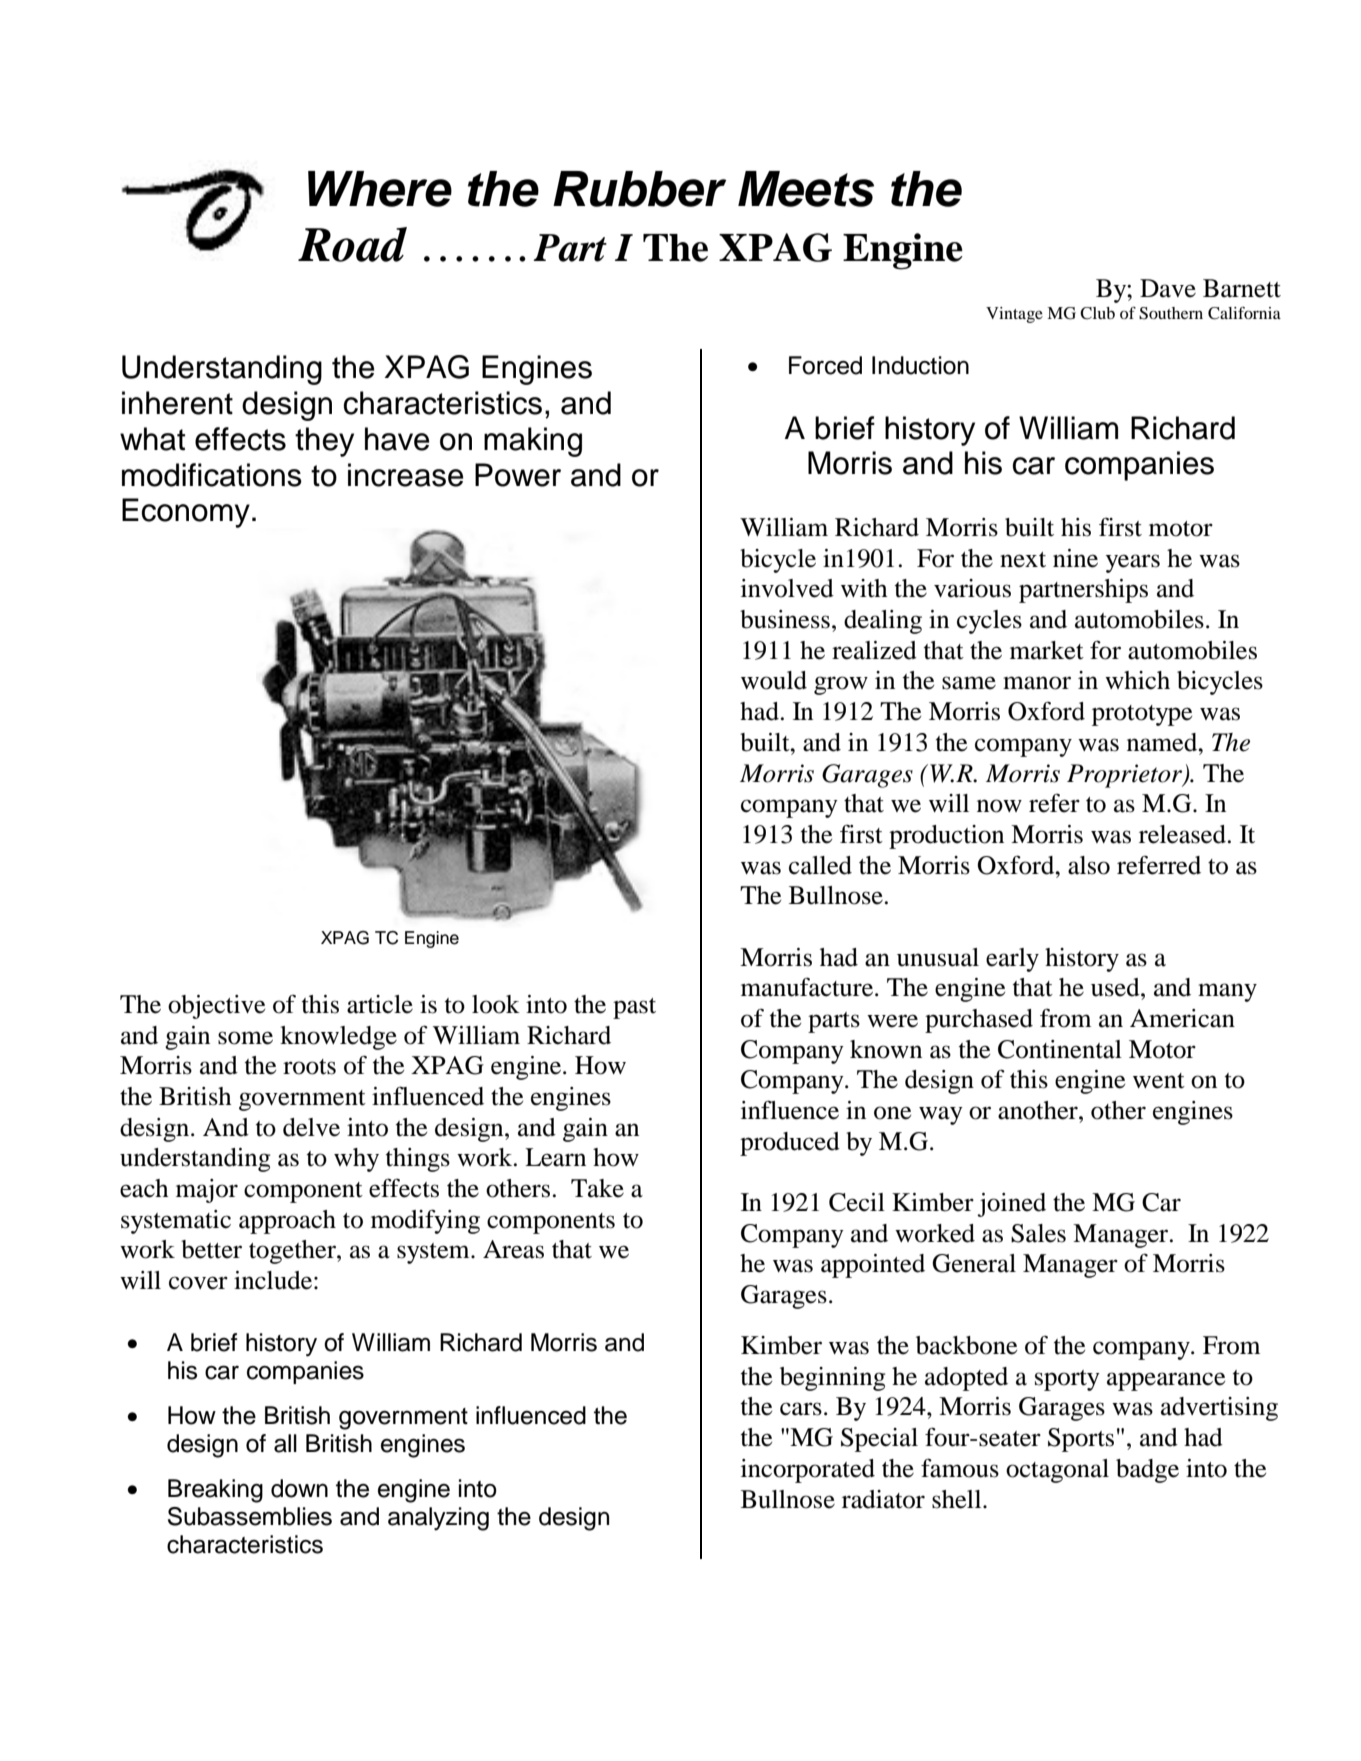 The image size is (1361, 1761). Describe the element at coordinates (352, 244) in the page. I see `Road` at that location.
